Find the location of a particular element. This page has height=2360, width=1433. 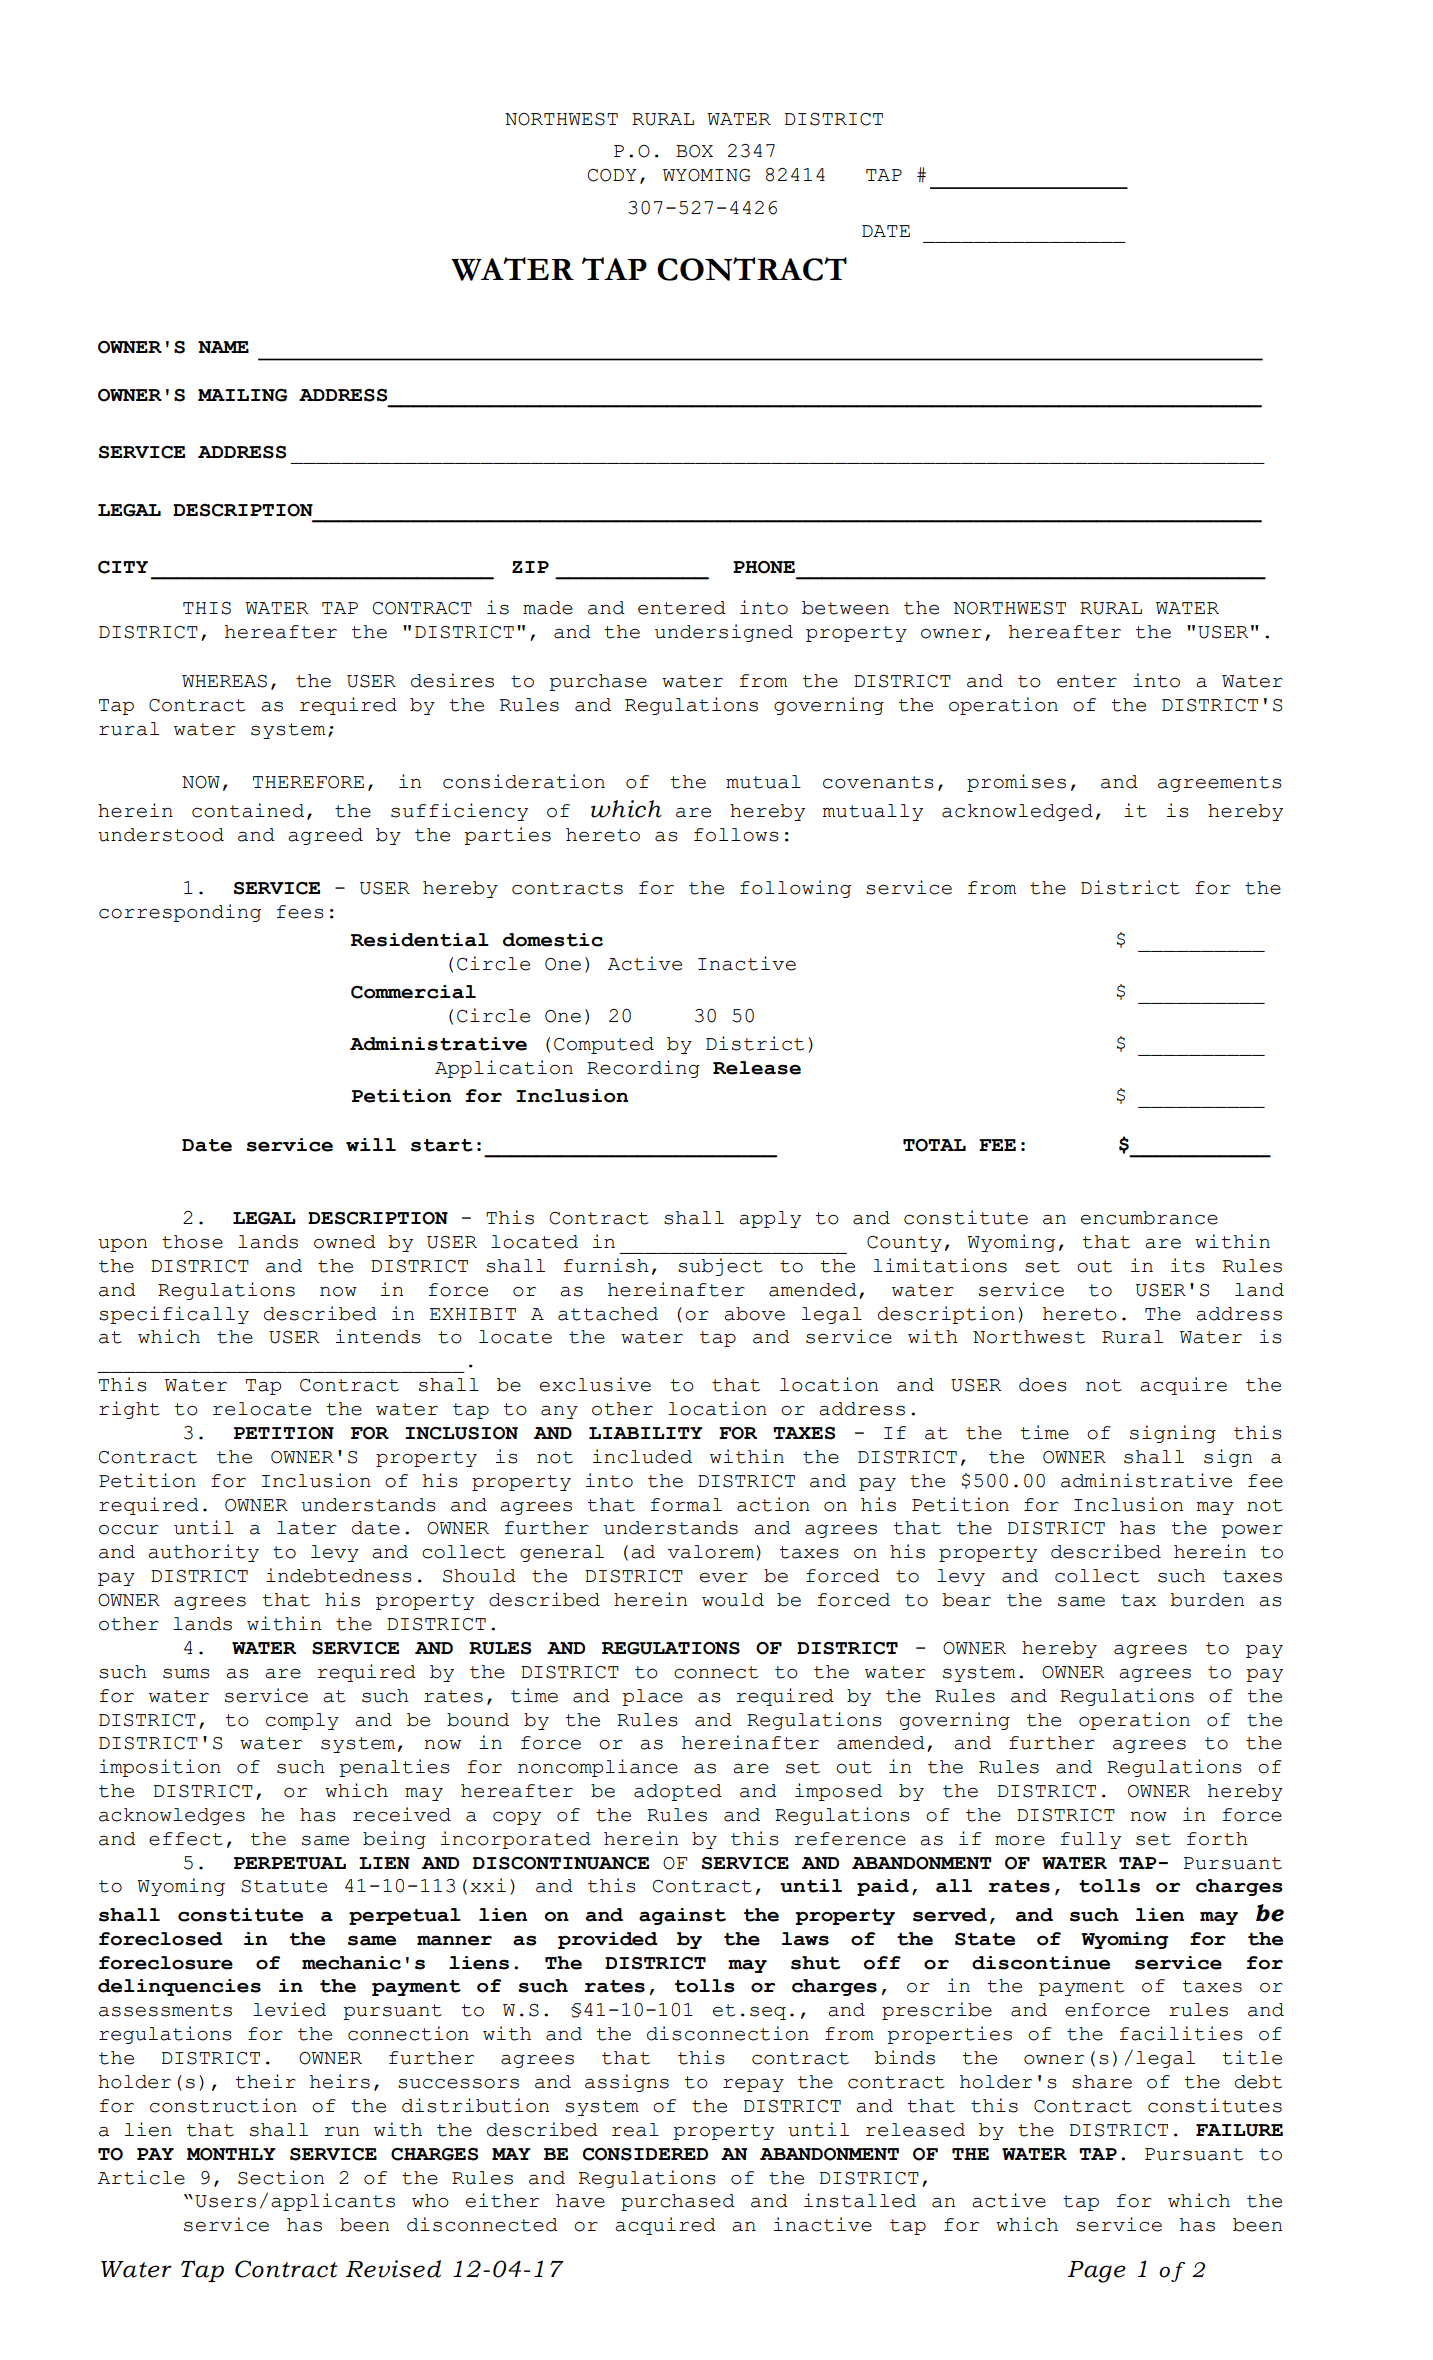

comply is located at coordinates (302, 1721).
